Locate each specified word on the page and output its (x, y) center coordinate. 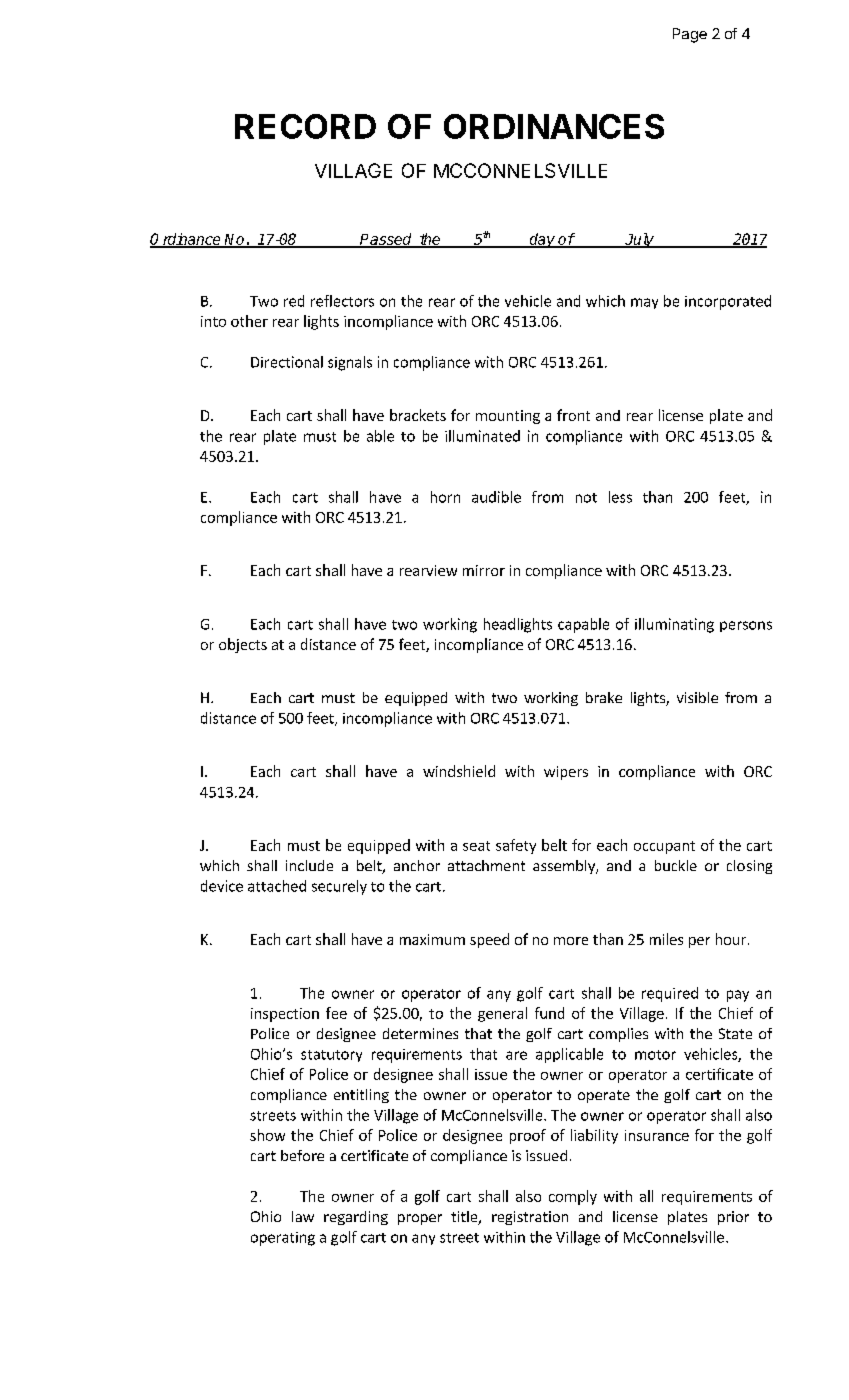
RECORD (305, 126)
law (303, 1216)
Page (690, 35)
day (542, 240)
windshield (459, 771)
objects (243, 645)
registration (530, 1218)
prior (733, 1218)
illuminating (674, 625)
